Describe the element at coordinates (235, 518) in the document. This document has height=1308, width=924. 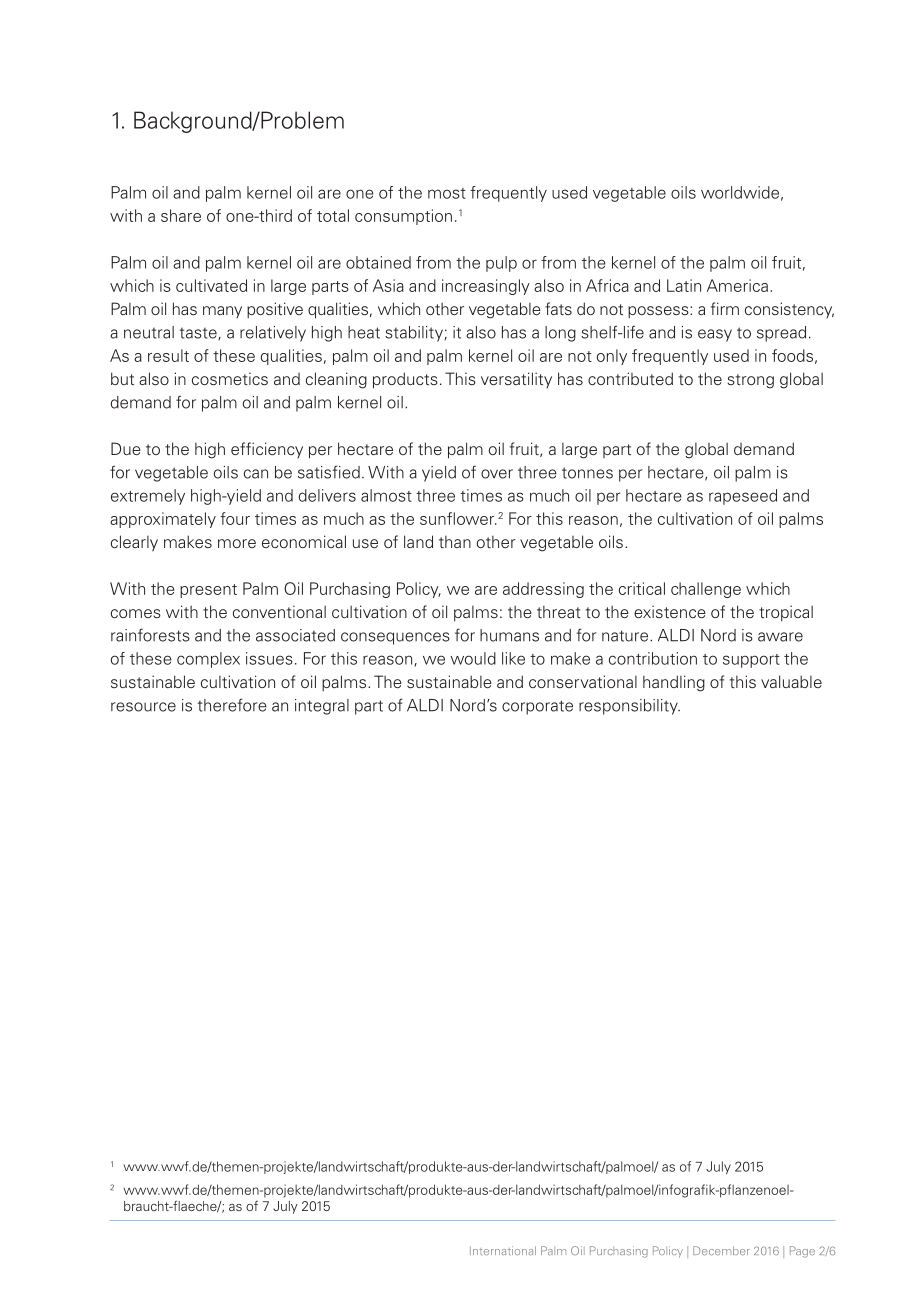
I see `four` at that location.
